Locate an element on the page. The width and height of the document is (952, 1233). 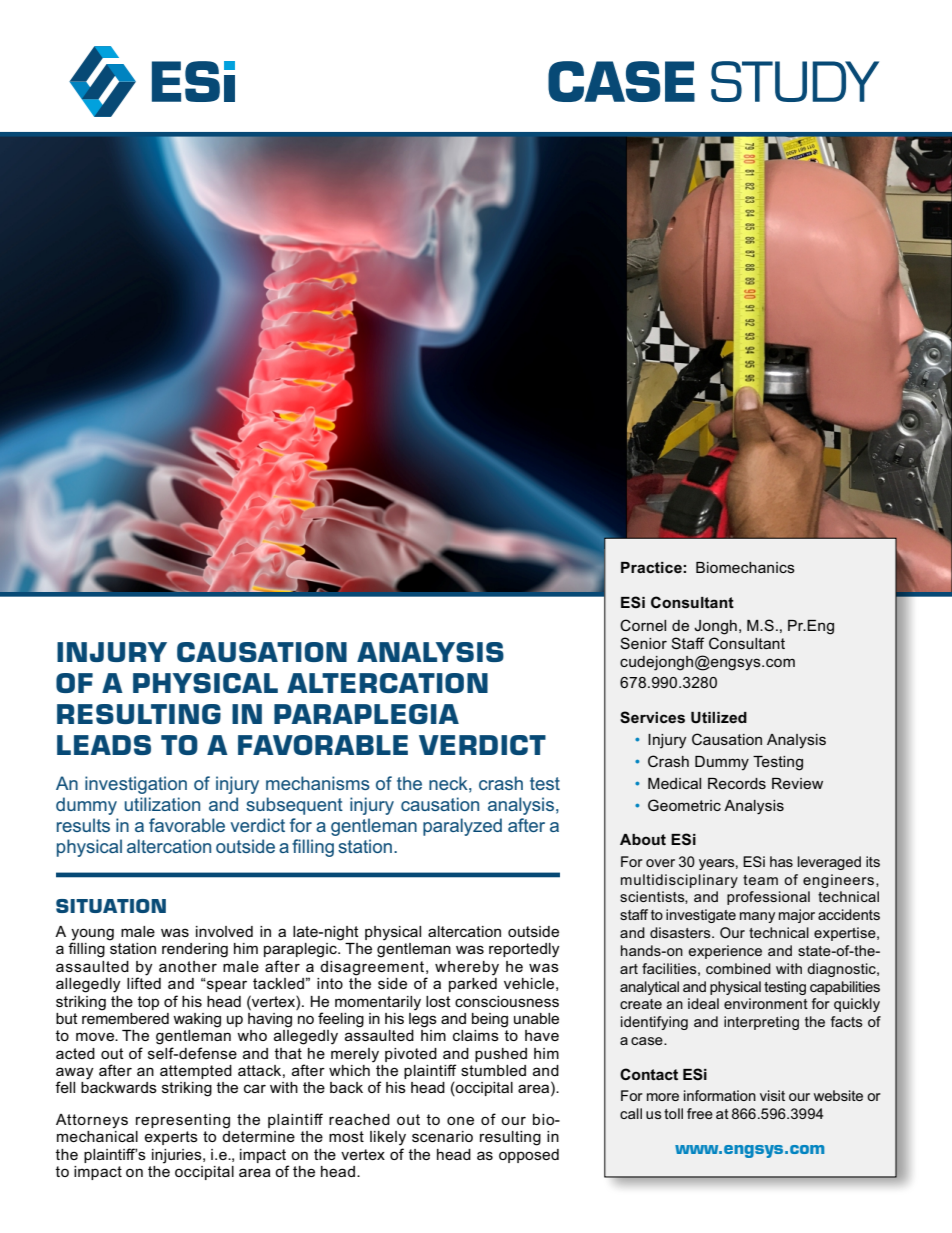
Cornel is located at coordinates (643, 625).
